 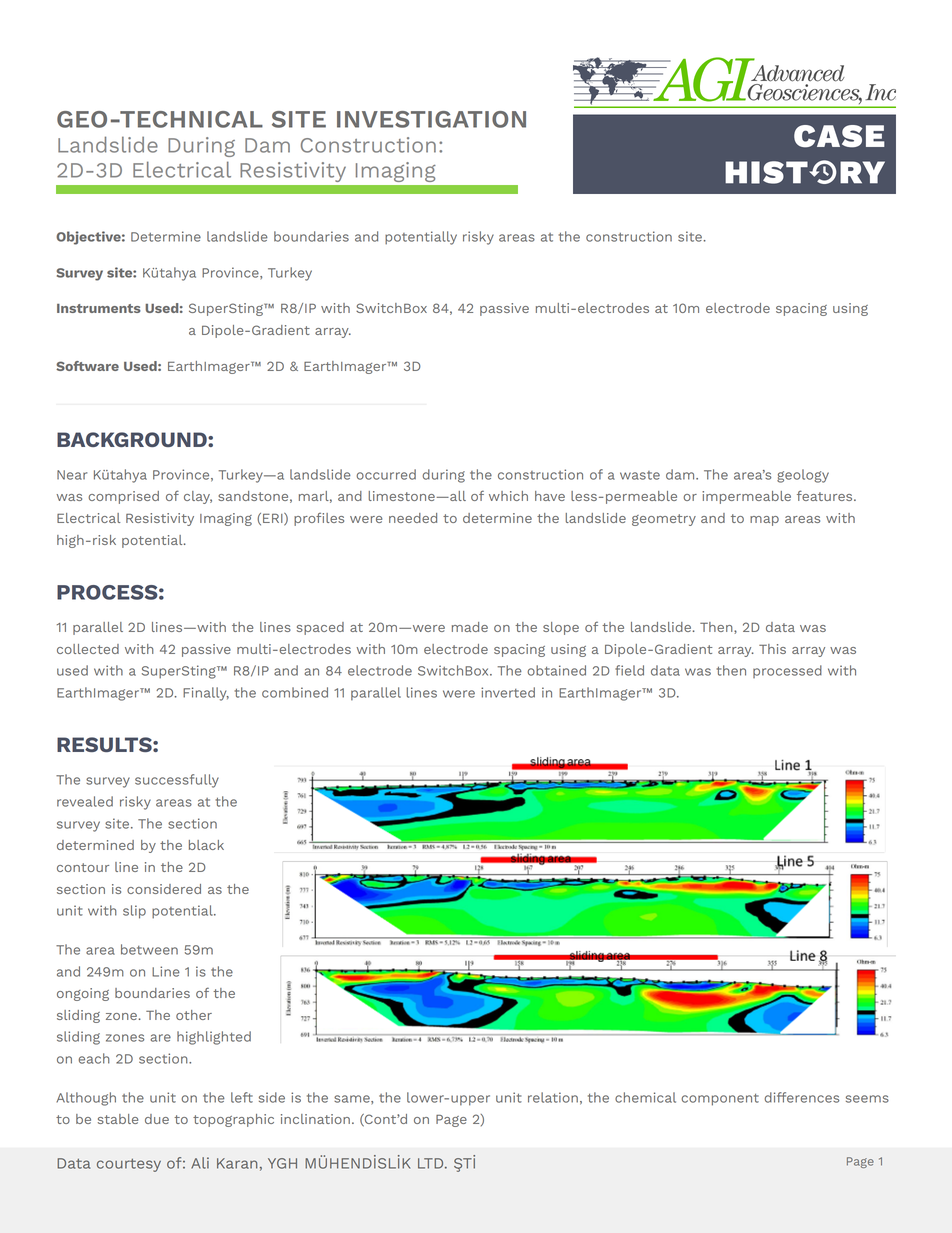 What do you see at coordinates (432, 1163) in the screenshot?
I see `LTD` at bounding box center [432, 1163].
